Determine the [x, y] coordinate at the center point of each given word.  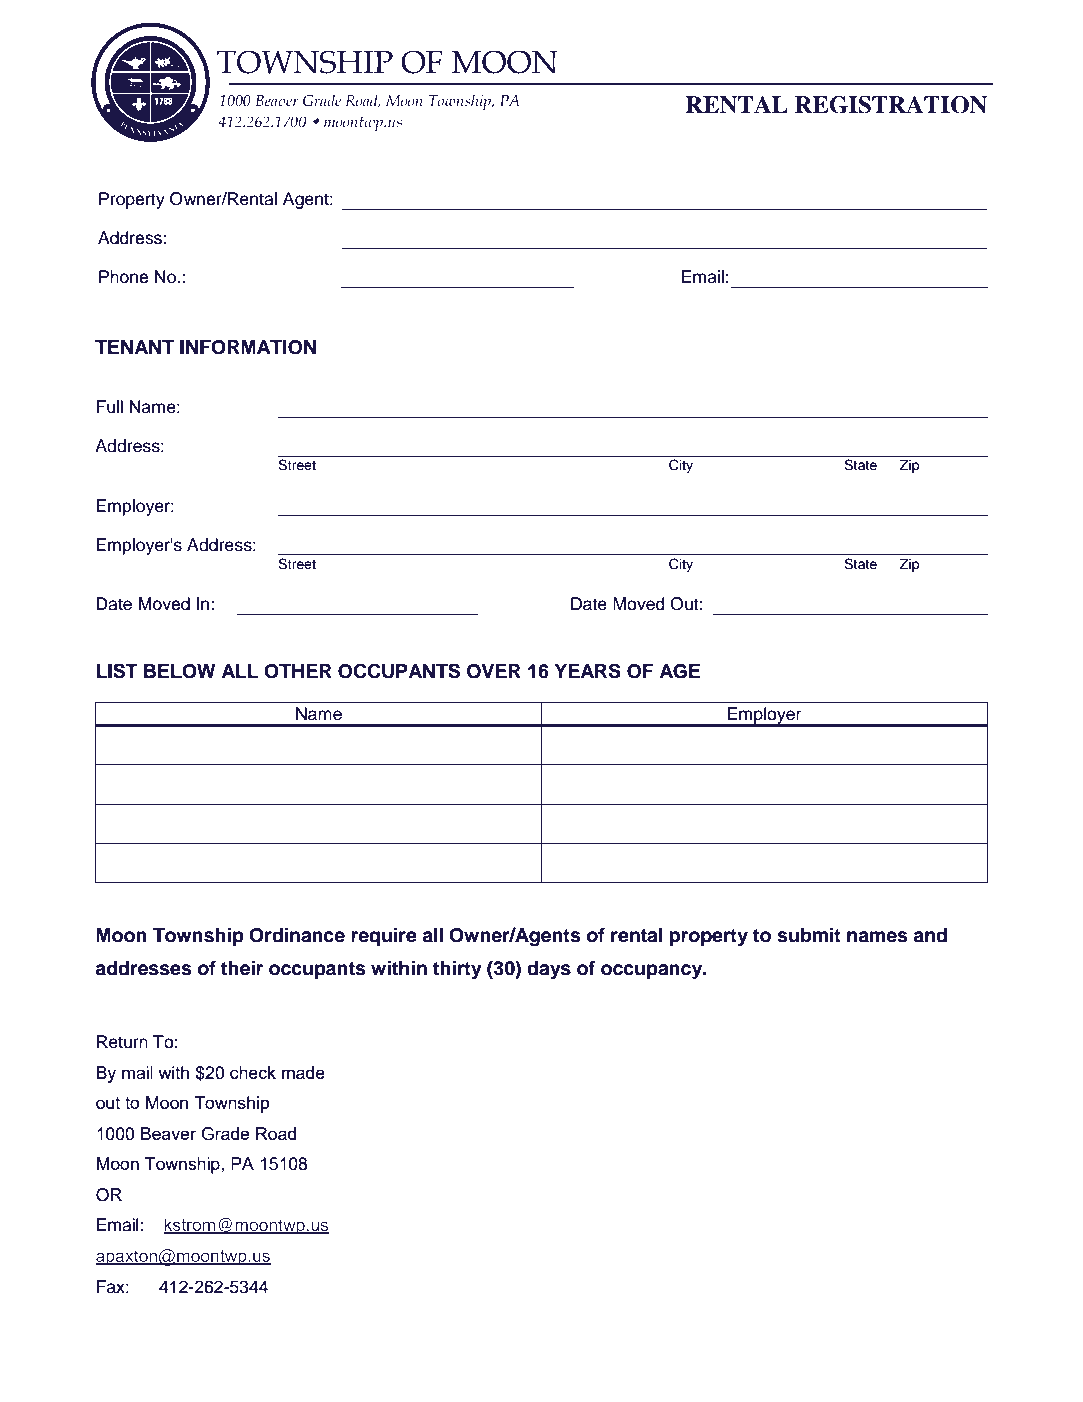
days [549, 970]
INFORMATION [248, 347]
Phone [123, 277]
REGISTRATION [891, 105]
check [253, 1072]
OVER [494, 671]
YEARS [587, 671]
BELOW [179, 671]
